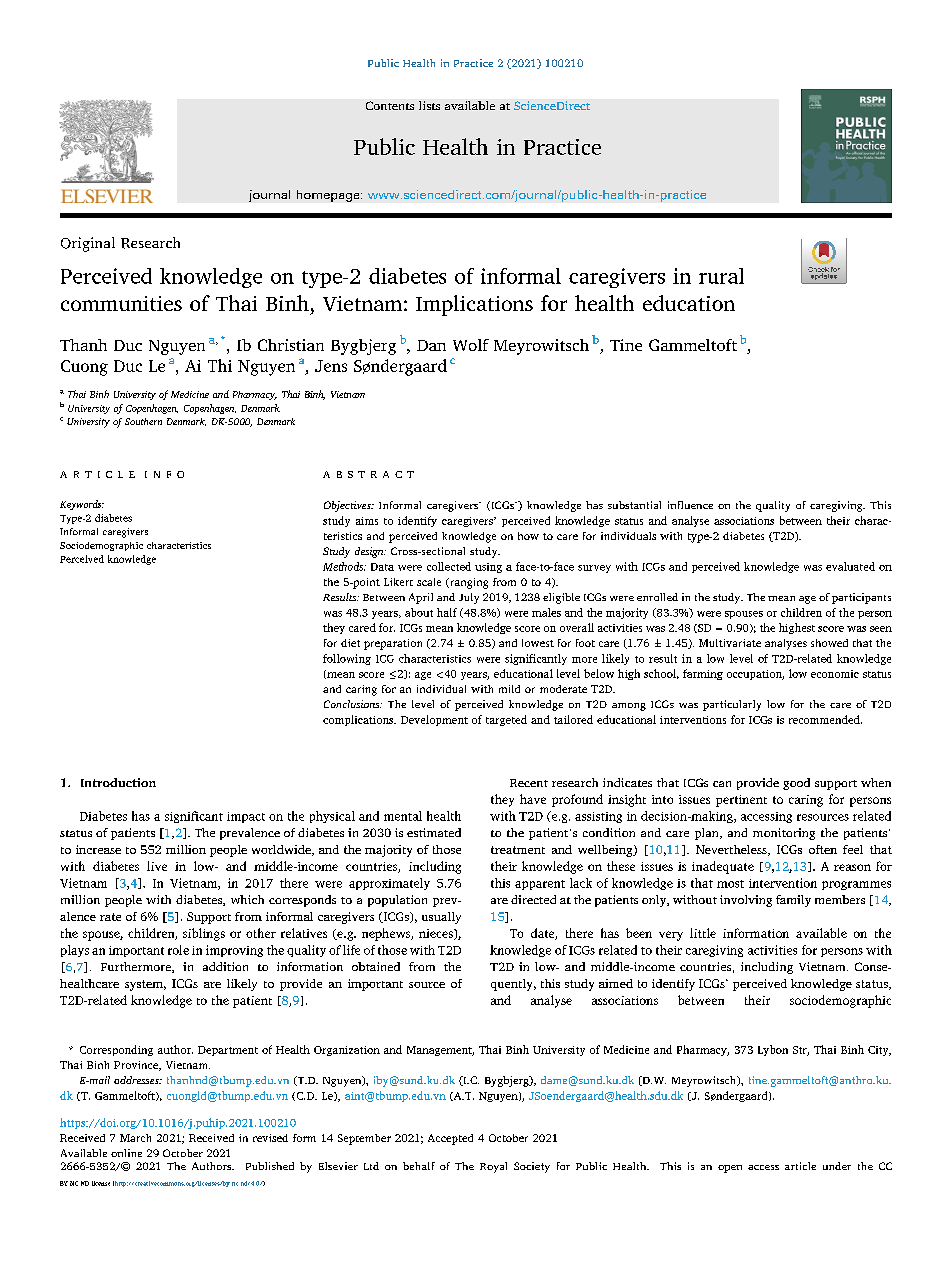  I want to click on following, so click(347, 659).
